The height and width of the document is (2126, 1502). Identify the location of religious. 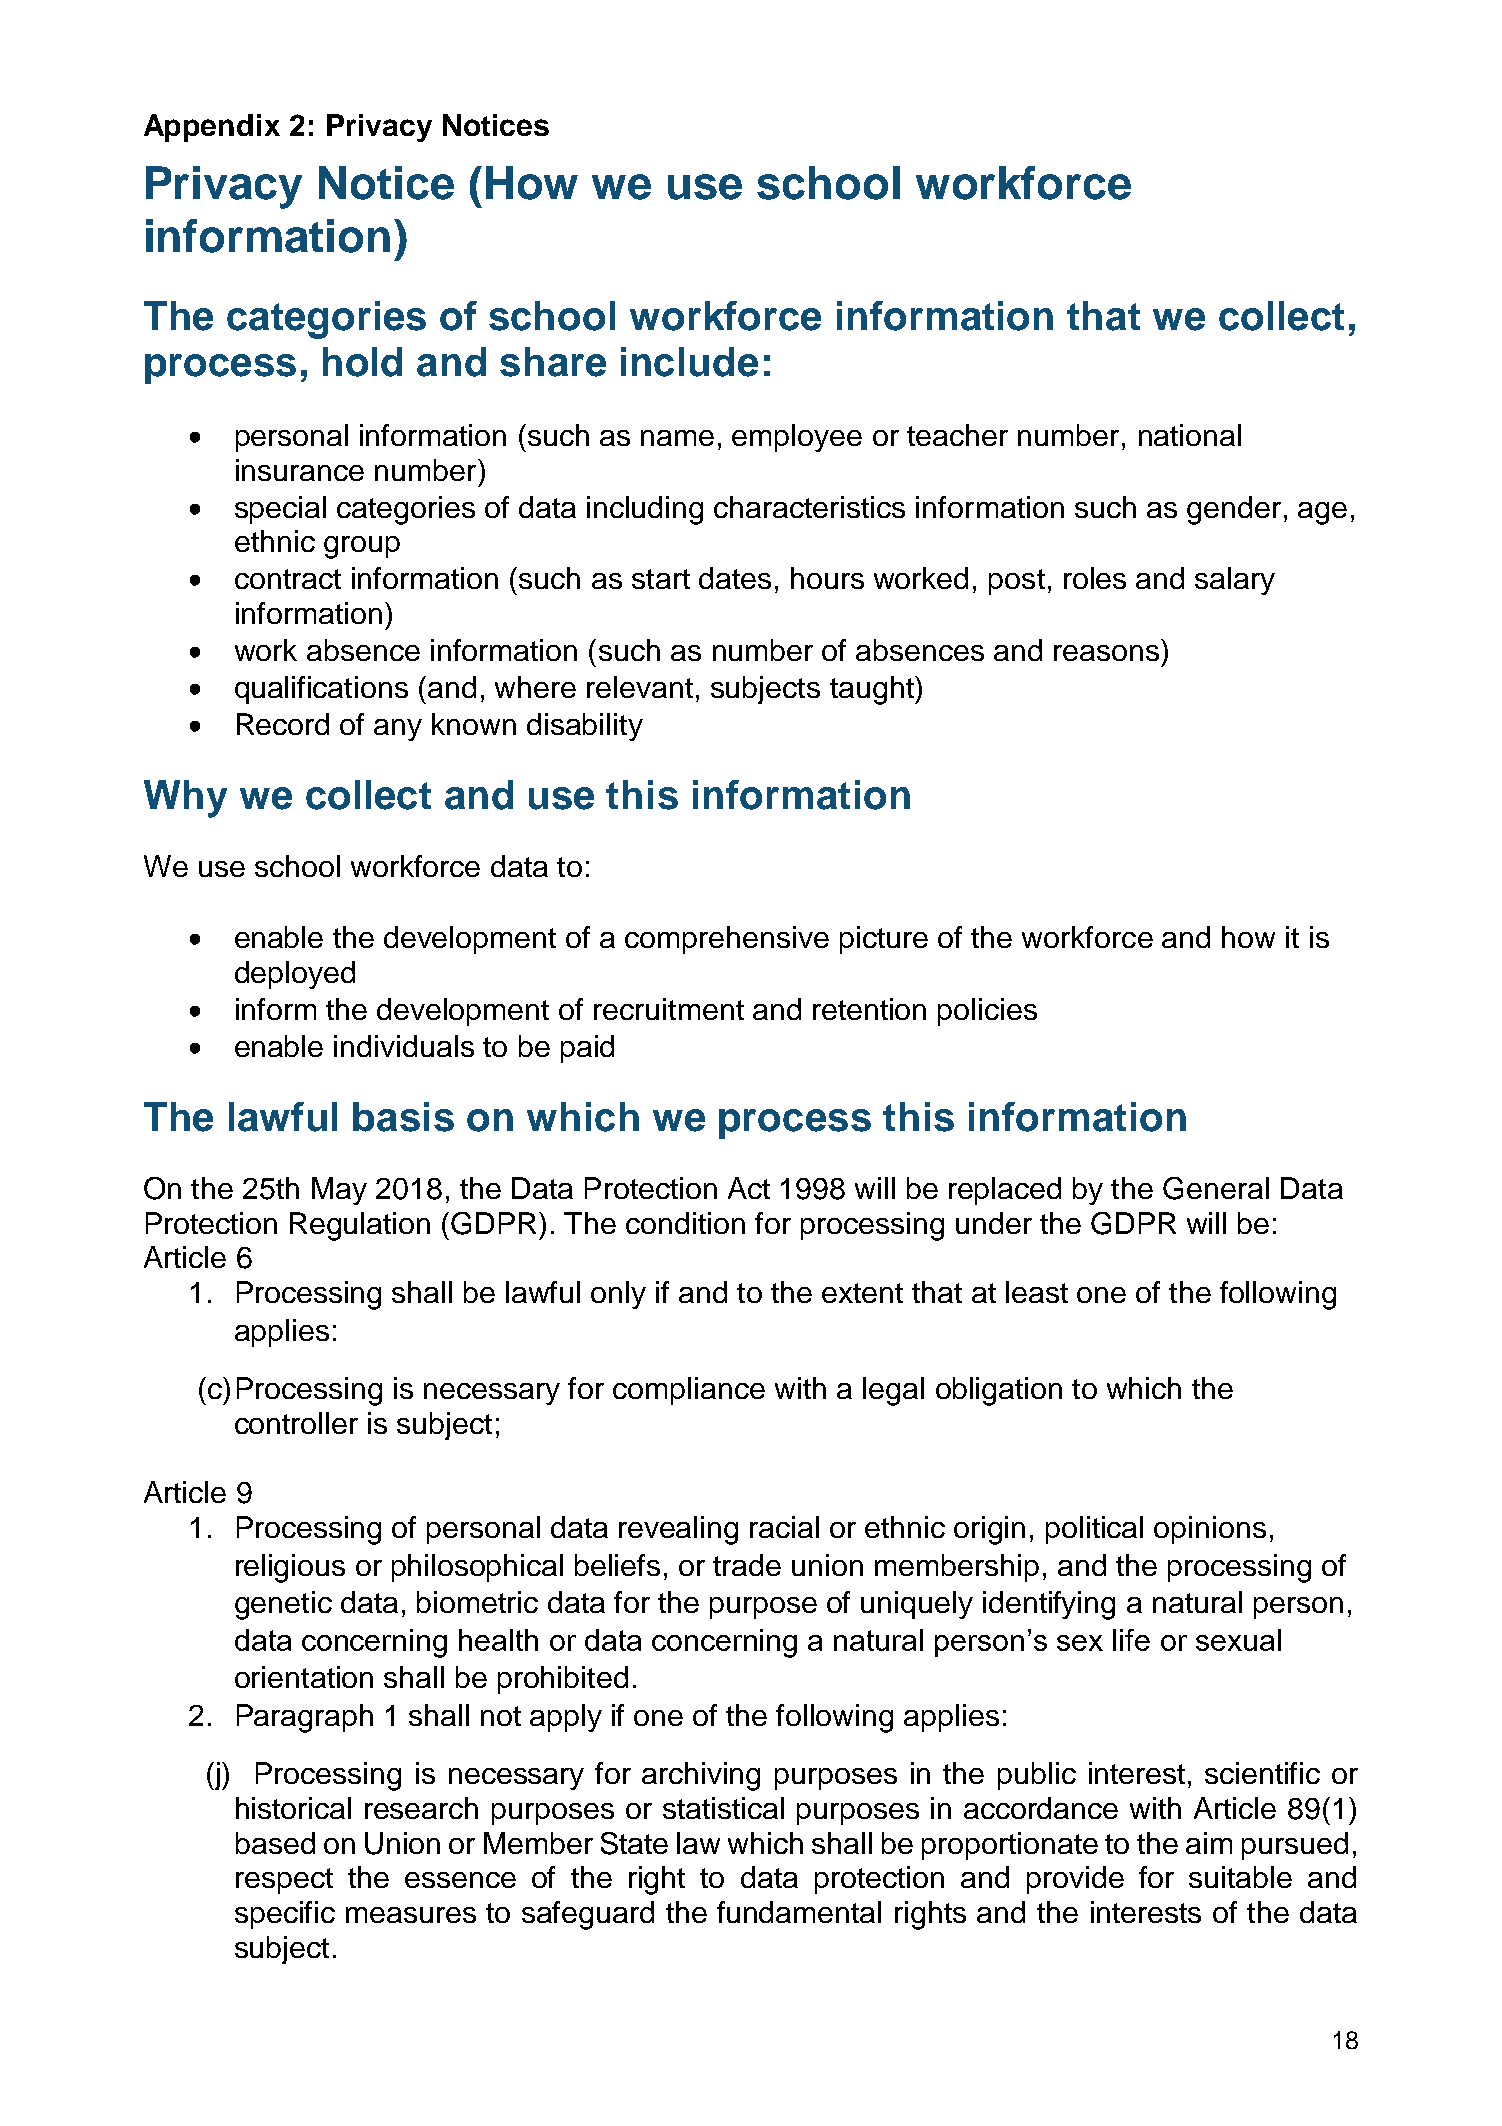
(290, 1568).
